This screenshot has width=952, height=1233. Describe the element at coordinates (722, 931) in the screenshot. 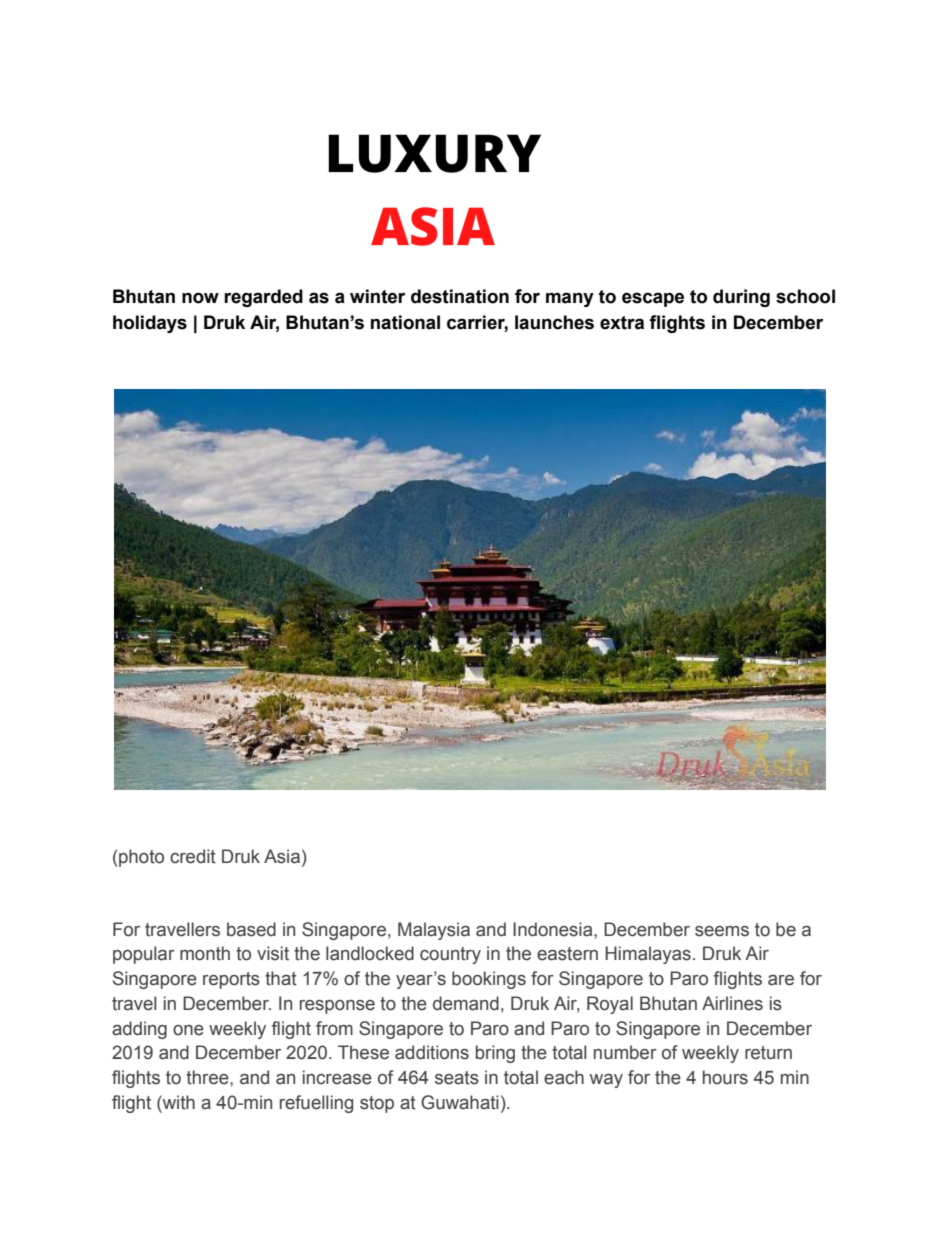

I see `seems` at that location.
